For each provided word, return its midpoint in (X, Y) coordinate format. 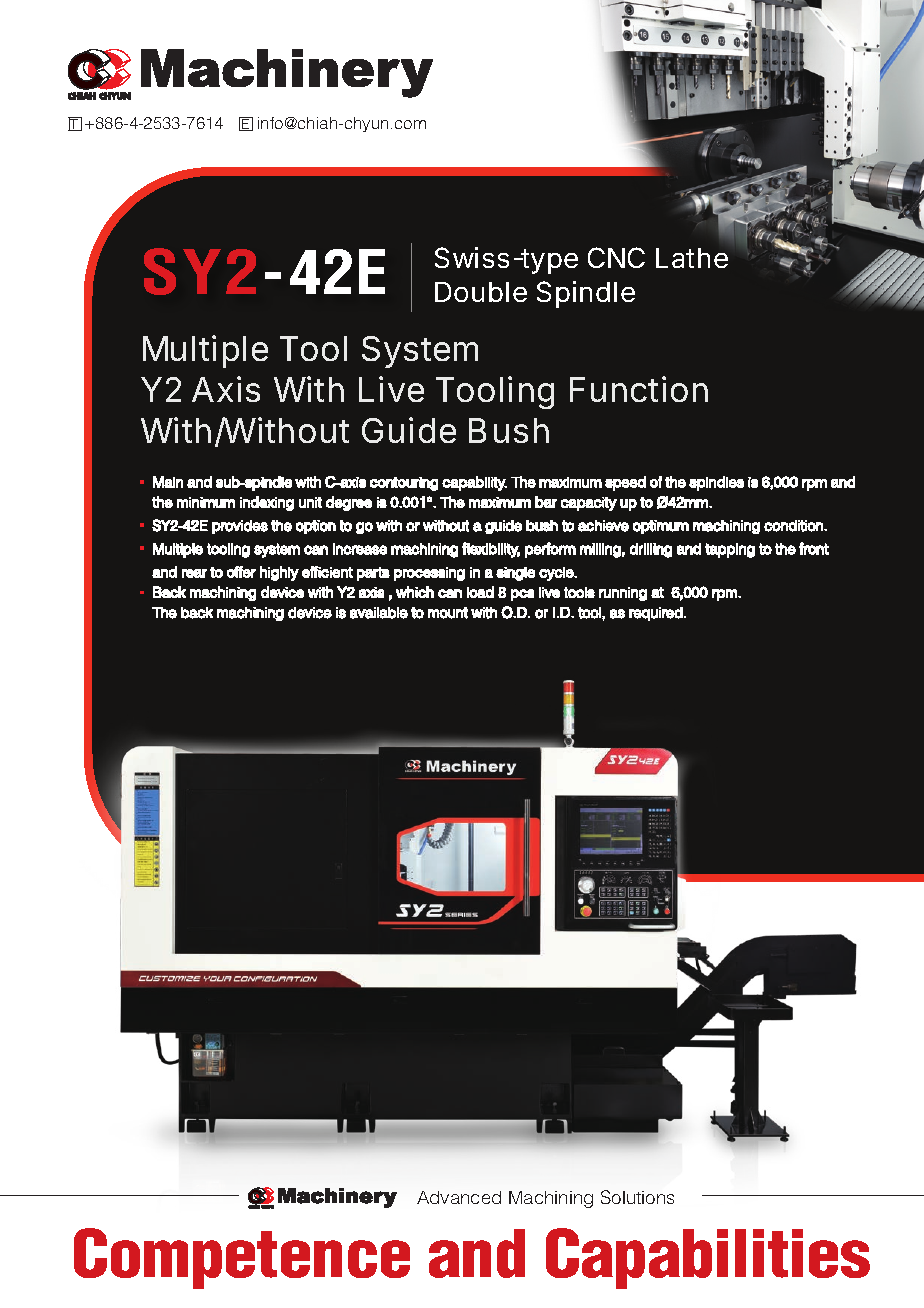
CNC (616, 257)
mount (448, 613)
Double (481, 292)
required (656, 614)
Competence (242, 1258)
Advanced (459, 1197)
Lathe (692, 258)
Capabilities (708, 1258)
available (379, 613)
